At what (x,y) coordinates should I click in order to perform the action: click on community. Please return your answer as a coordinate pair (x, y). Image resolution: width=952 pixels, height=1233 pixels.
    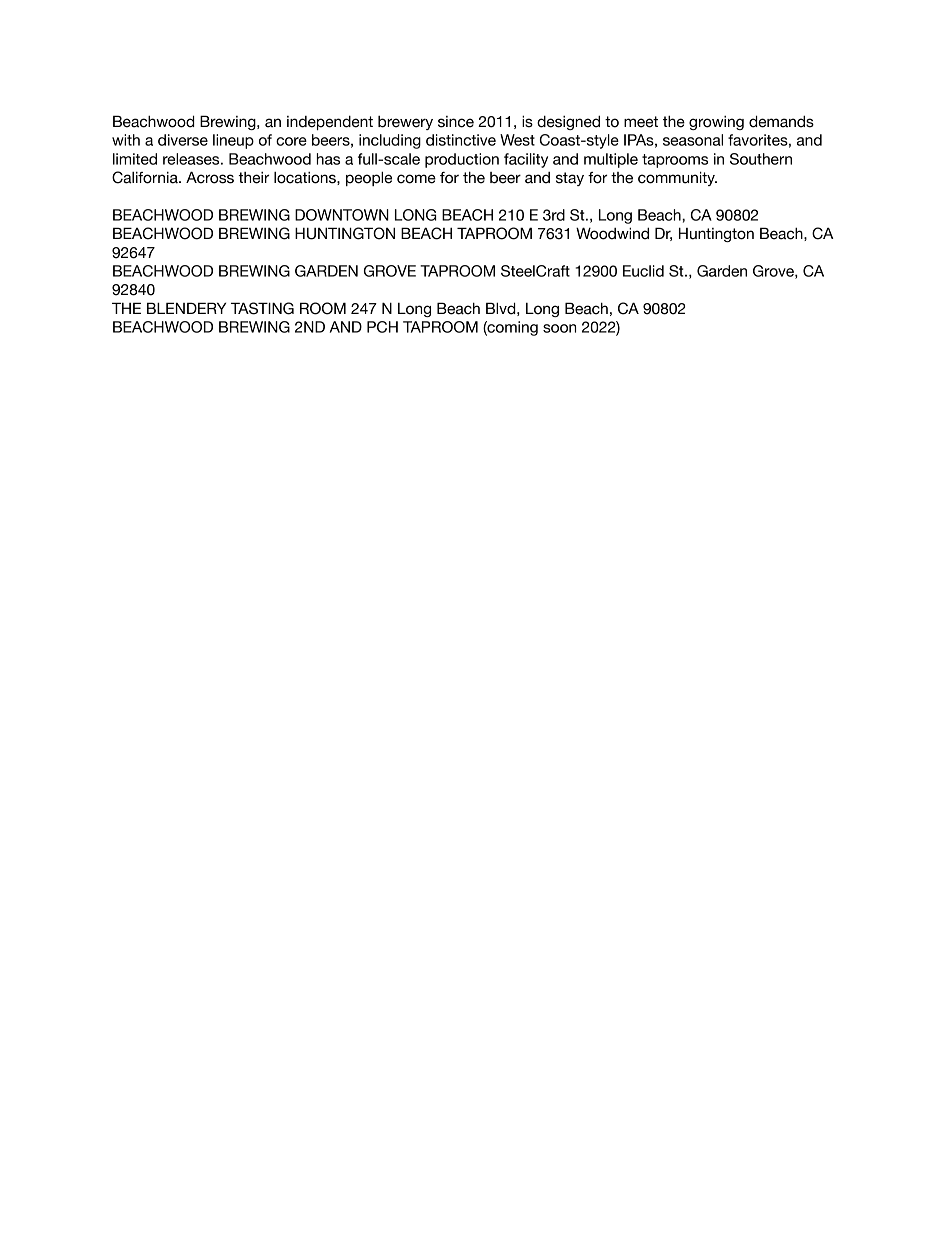
    Looking at the image, I should click on (677, 178).
